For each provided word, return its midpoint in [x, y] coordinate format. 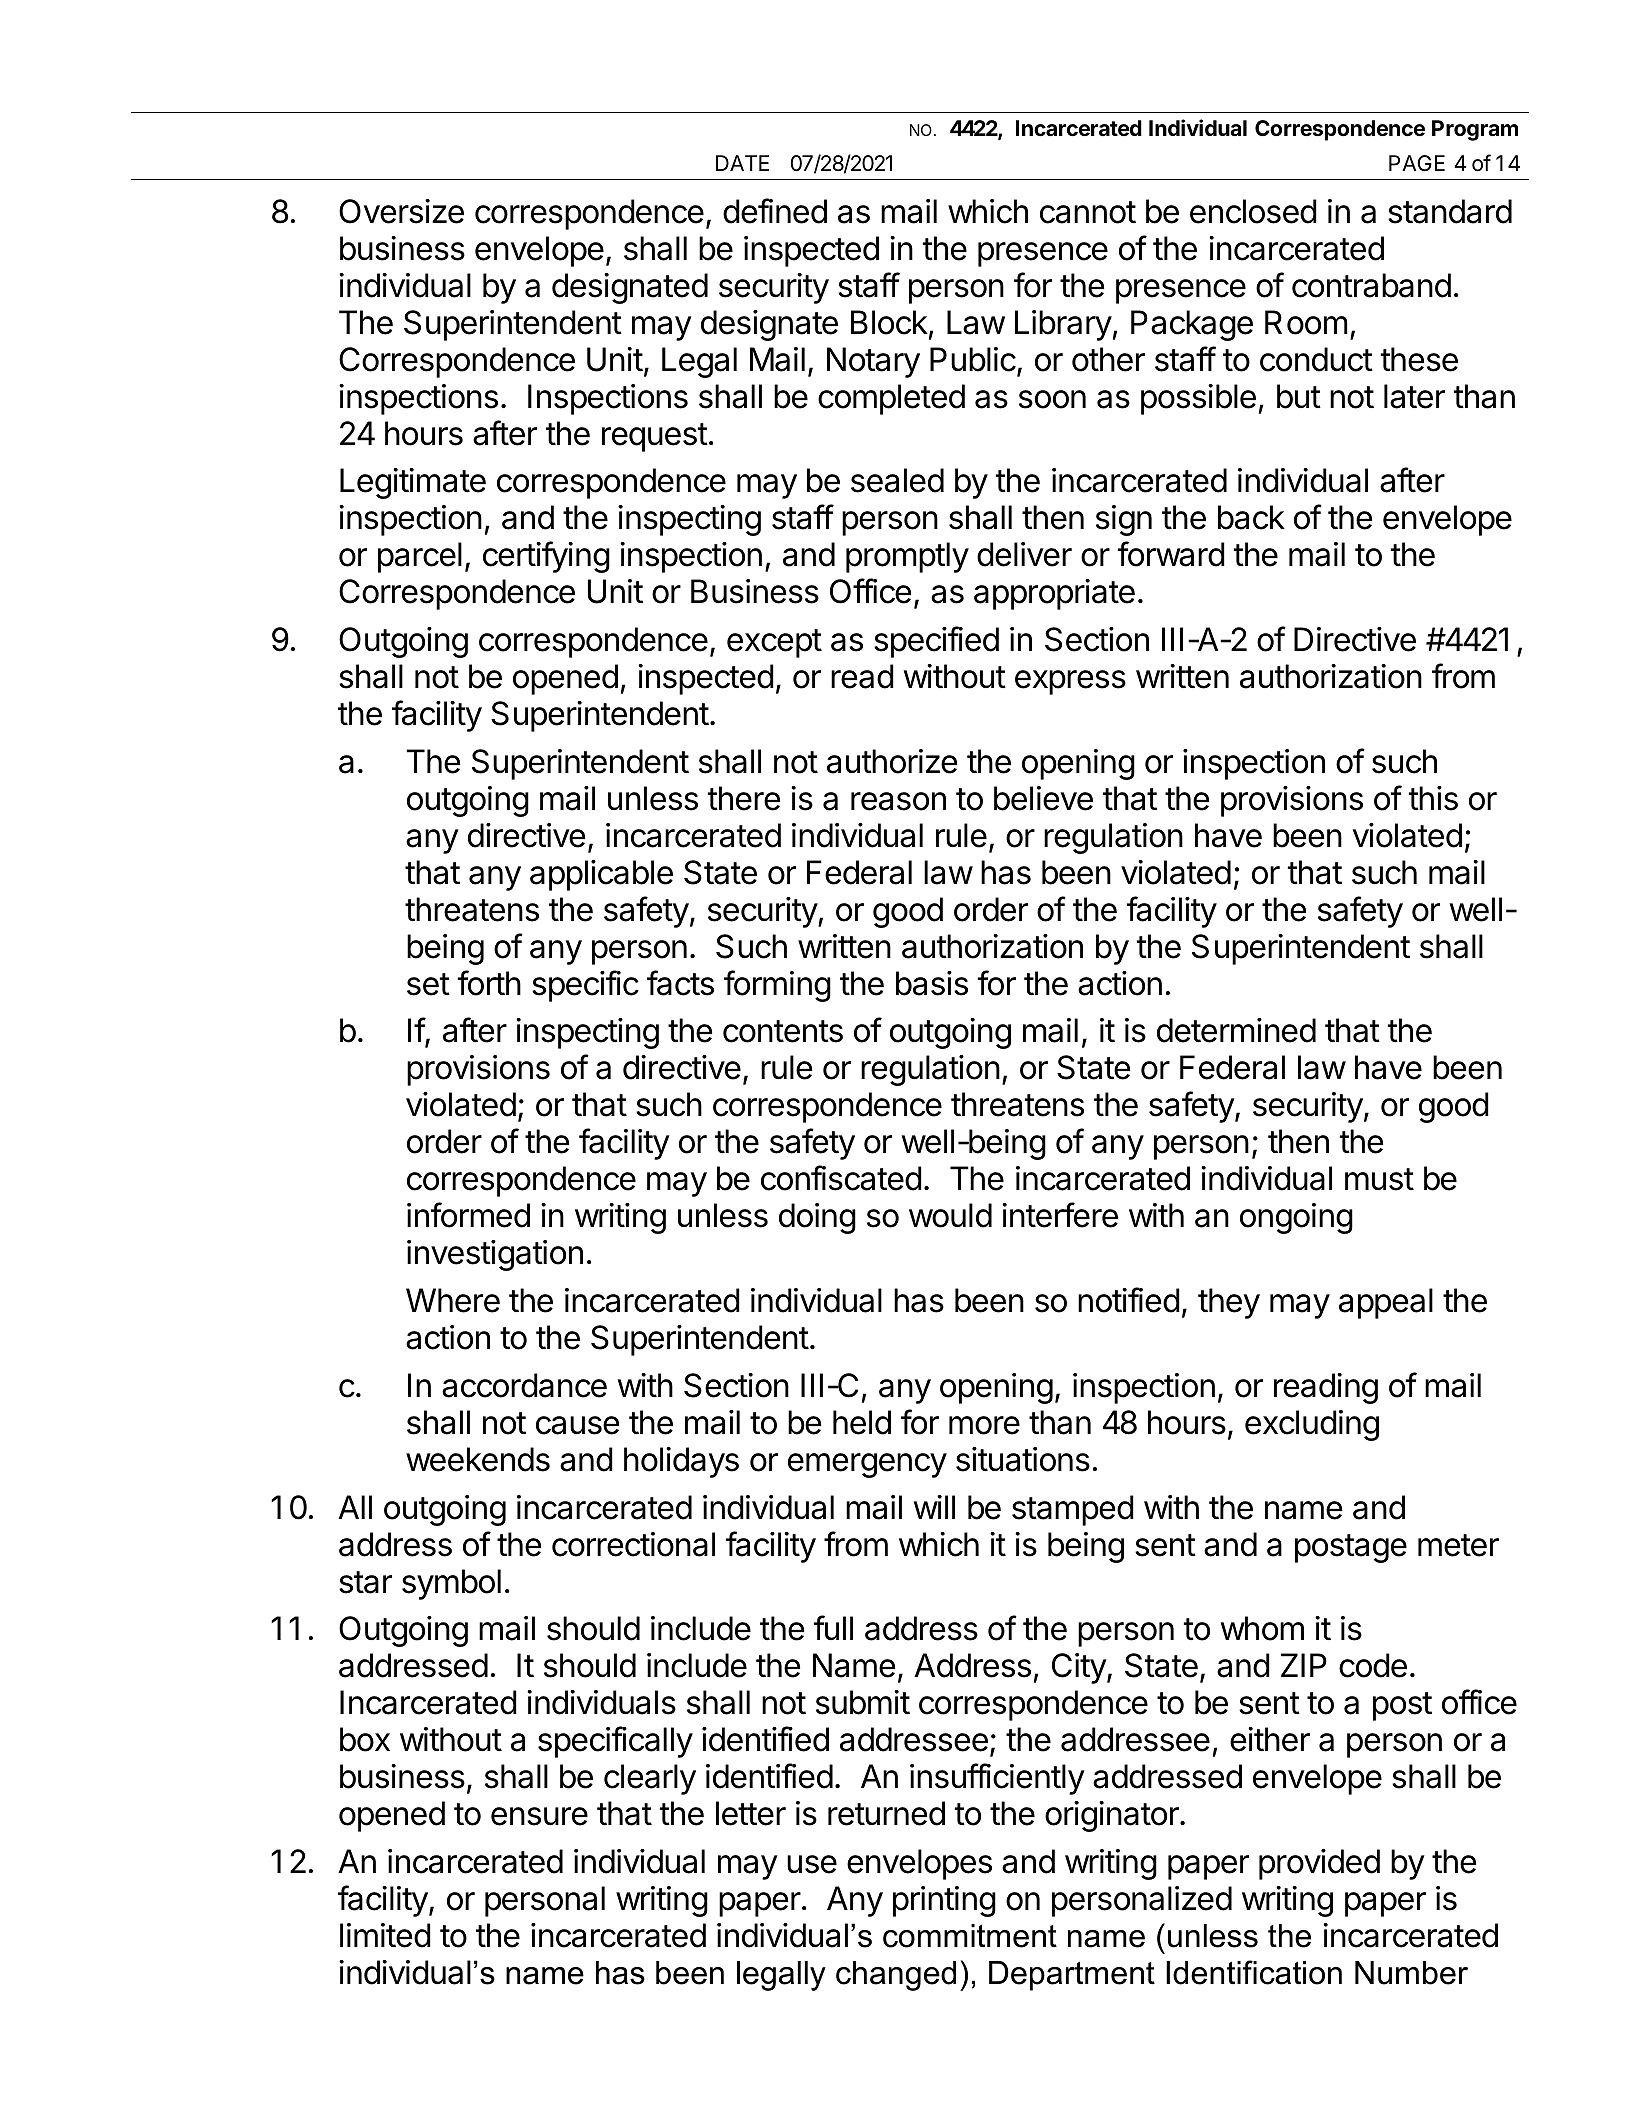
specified [936, 642]
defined [775, 211]
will [934, 1507]
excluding [1312, 1425]
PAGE [1417, 163]
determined [1236, 1030]
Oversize [401, 211]
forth [489, 983]
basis [932, 983]
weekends [478, 1459]
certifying [546, 557]
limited [385, 1935]
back [1251, 517]
